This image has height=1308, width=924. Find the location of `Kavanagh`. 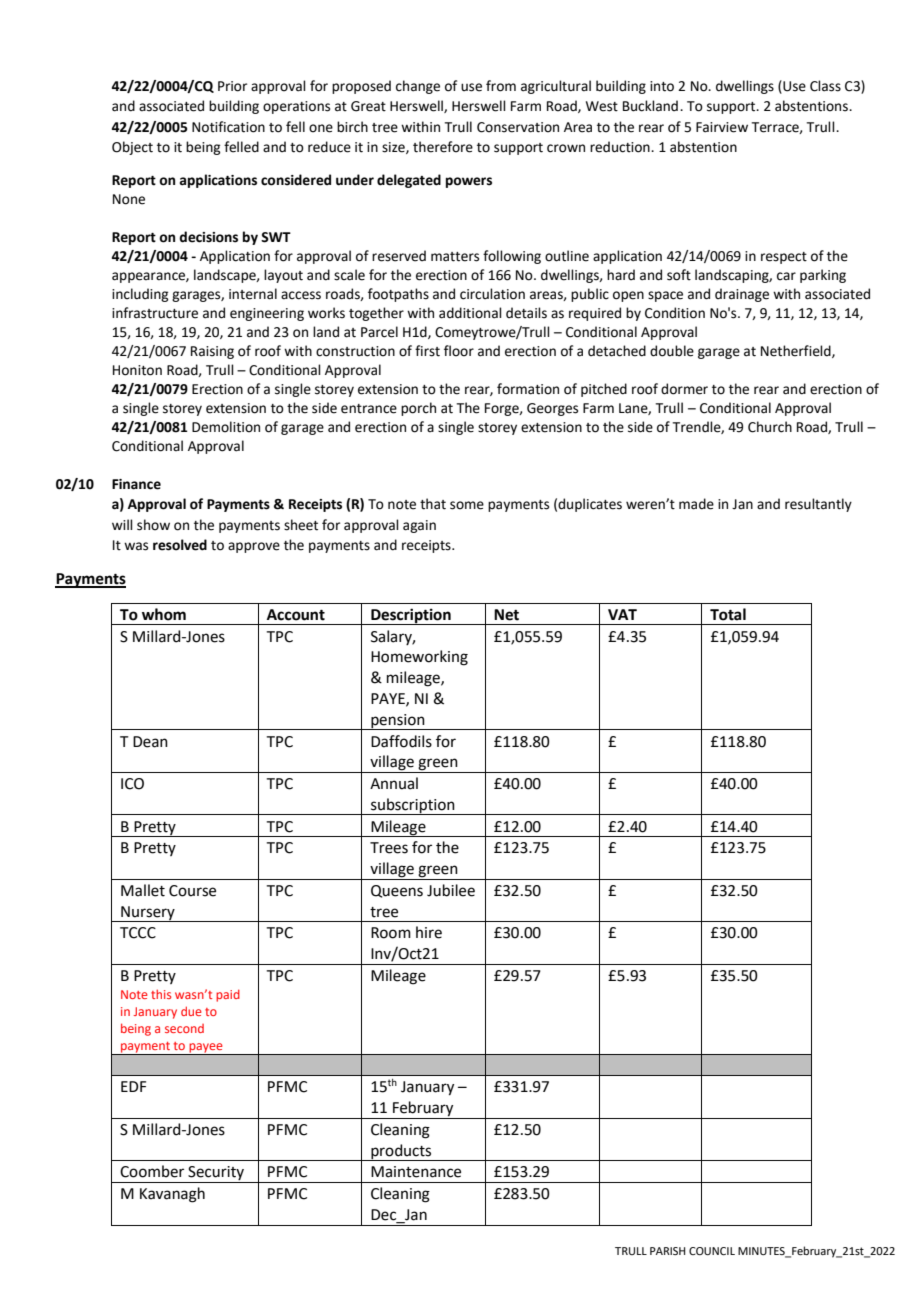

Kavanagh is located at coordinates (172, 1195).
